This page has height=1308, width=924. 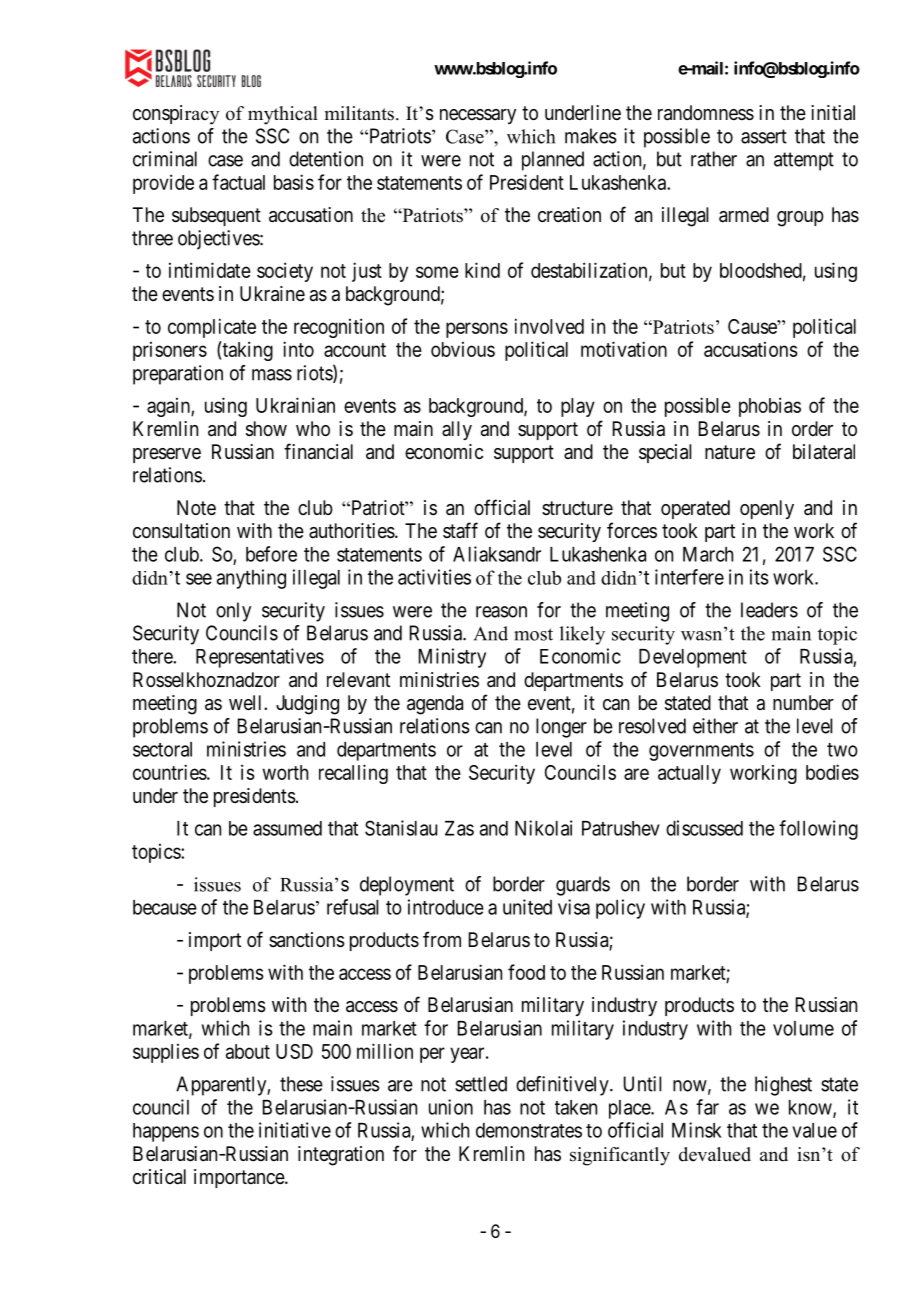 I want to click on assert, so click(x=764, y=136).
